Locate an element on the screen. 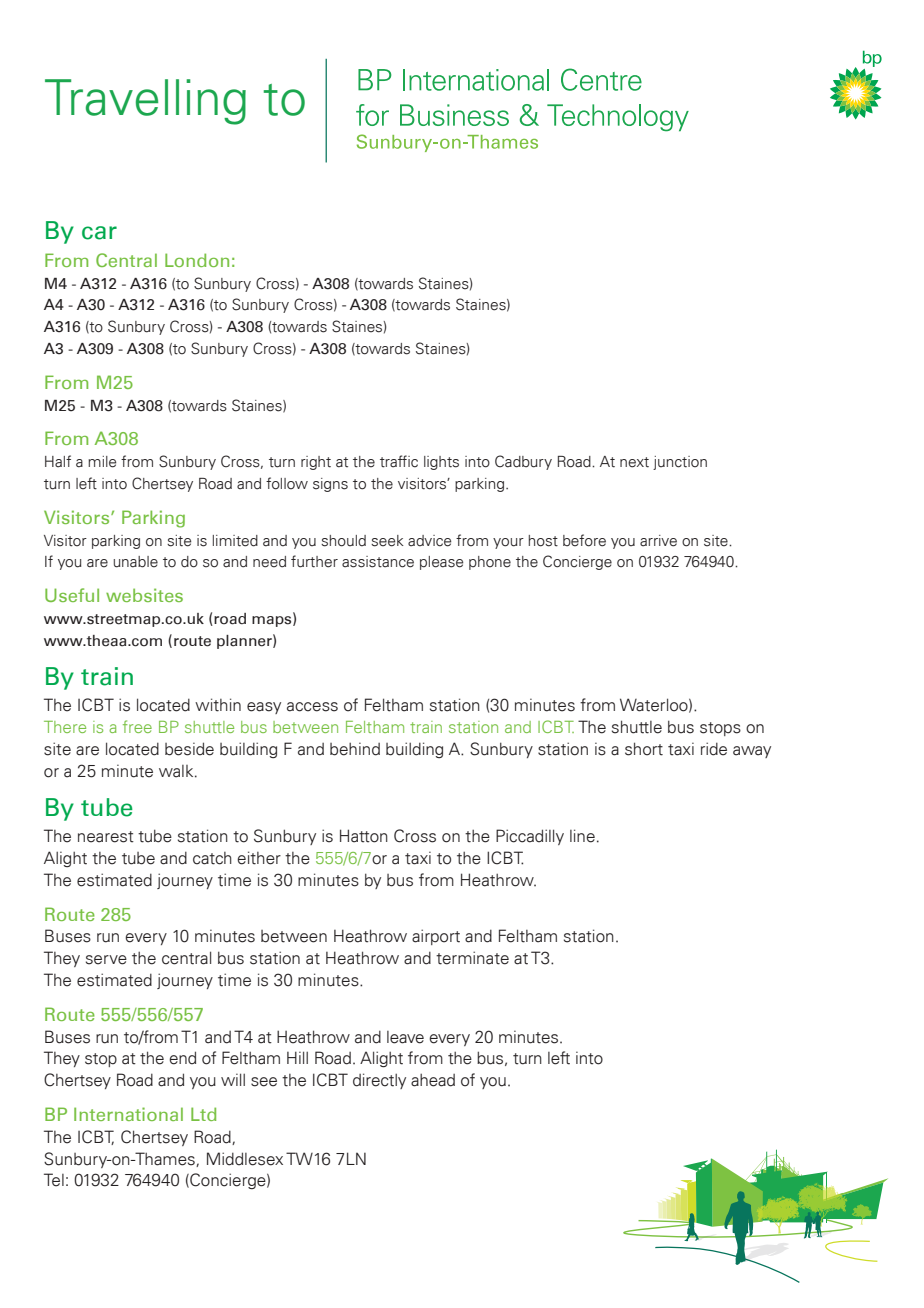 The image size is (924, 1308). London is located at coordinates (197, 260).
